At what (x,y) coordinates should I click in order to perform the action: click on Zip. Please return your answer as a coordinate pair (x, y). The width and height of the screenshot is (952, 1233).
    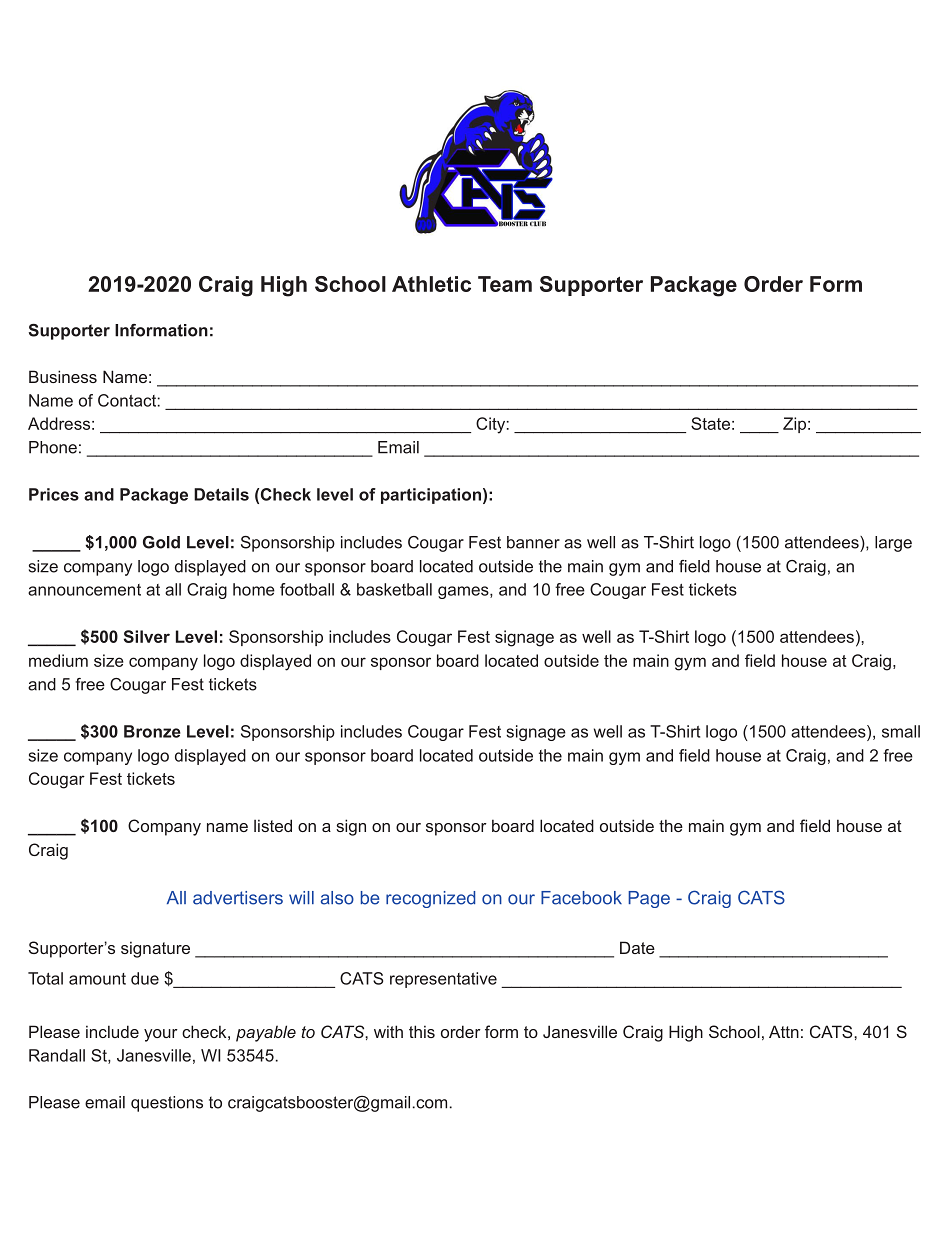
    Looking at the image, I should click on (794, 425).
